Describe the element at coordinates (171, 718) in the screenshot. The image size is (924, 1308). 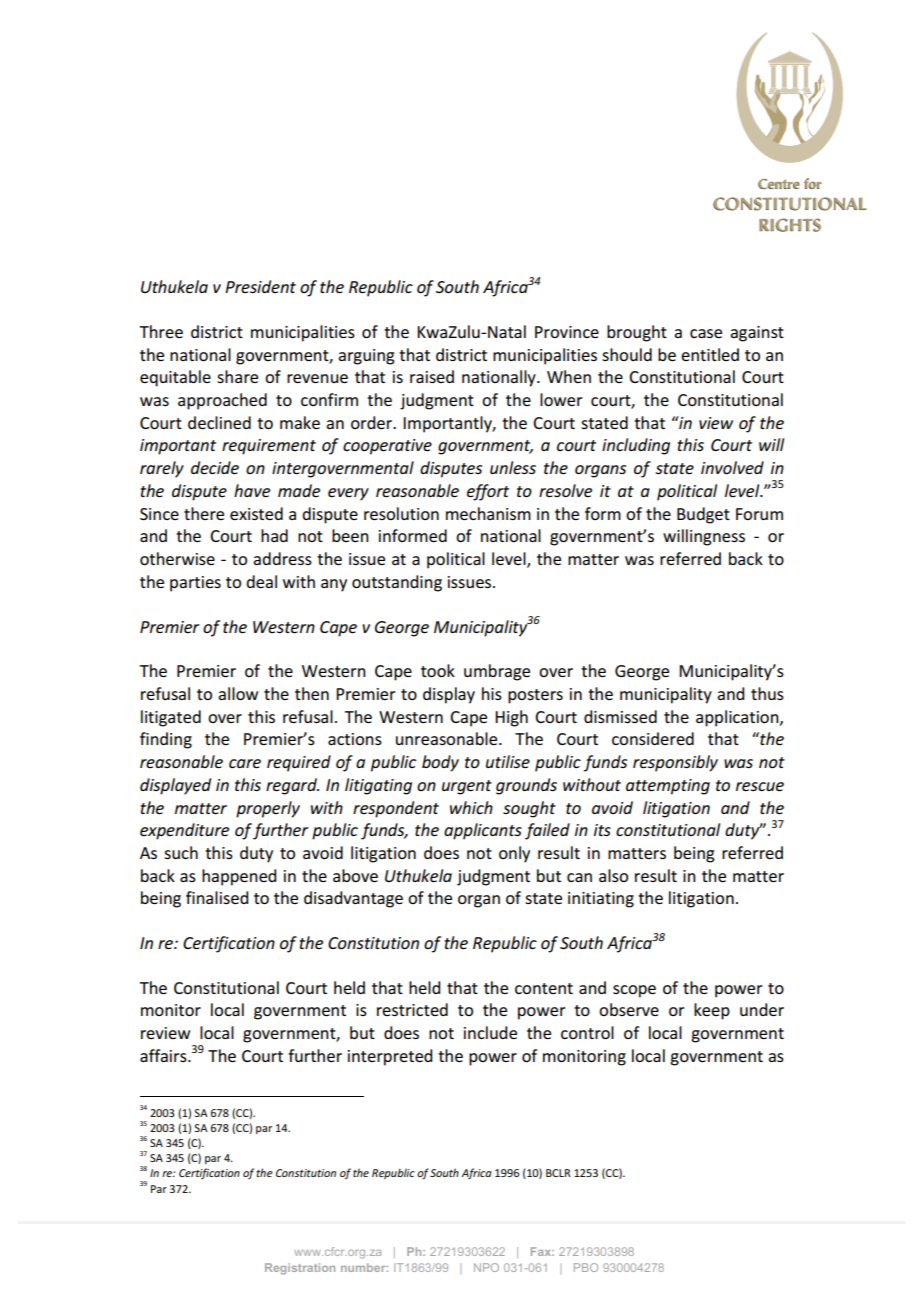
I see `litigated` at that location.
